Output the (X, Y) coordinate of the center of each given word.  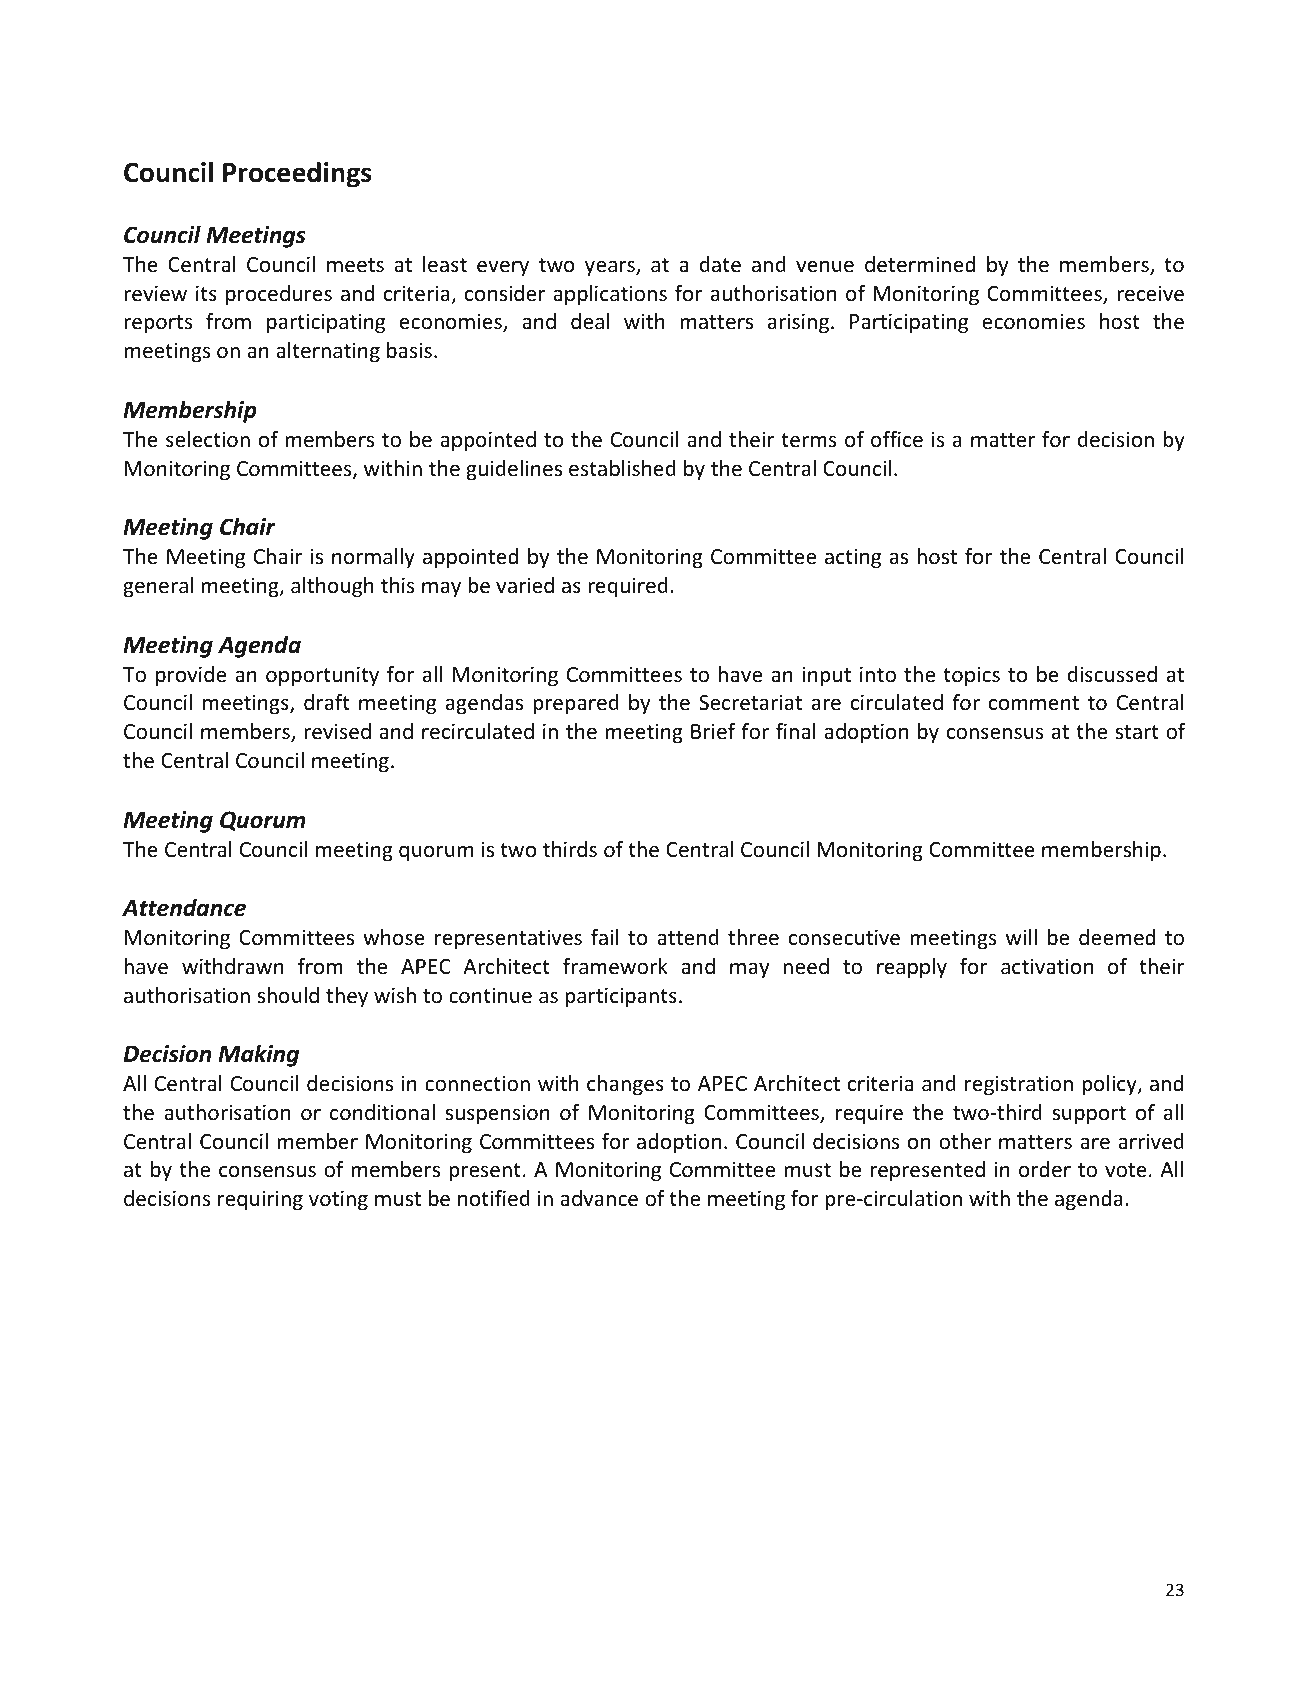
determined (920, 264)
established (622, 468)
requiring (260, 1200)
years (611, 268)
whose (394, 937)
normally (373, 558)
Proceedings (297, 174)
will (1021, 937)
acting (853, 558)
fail (604, 937)
